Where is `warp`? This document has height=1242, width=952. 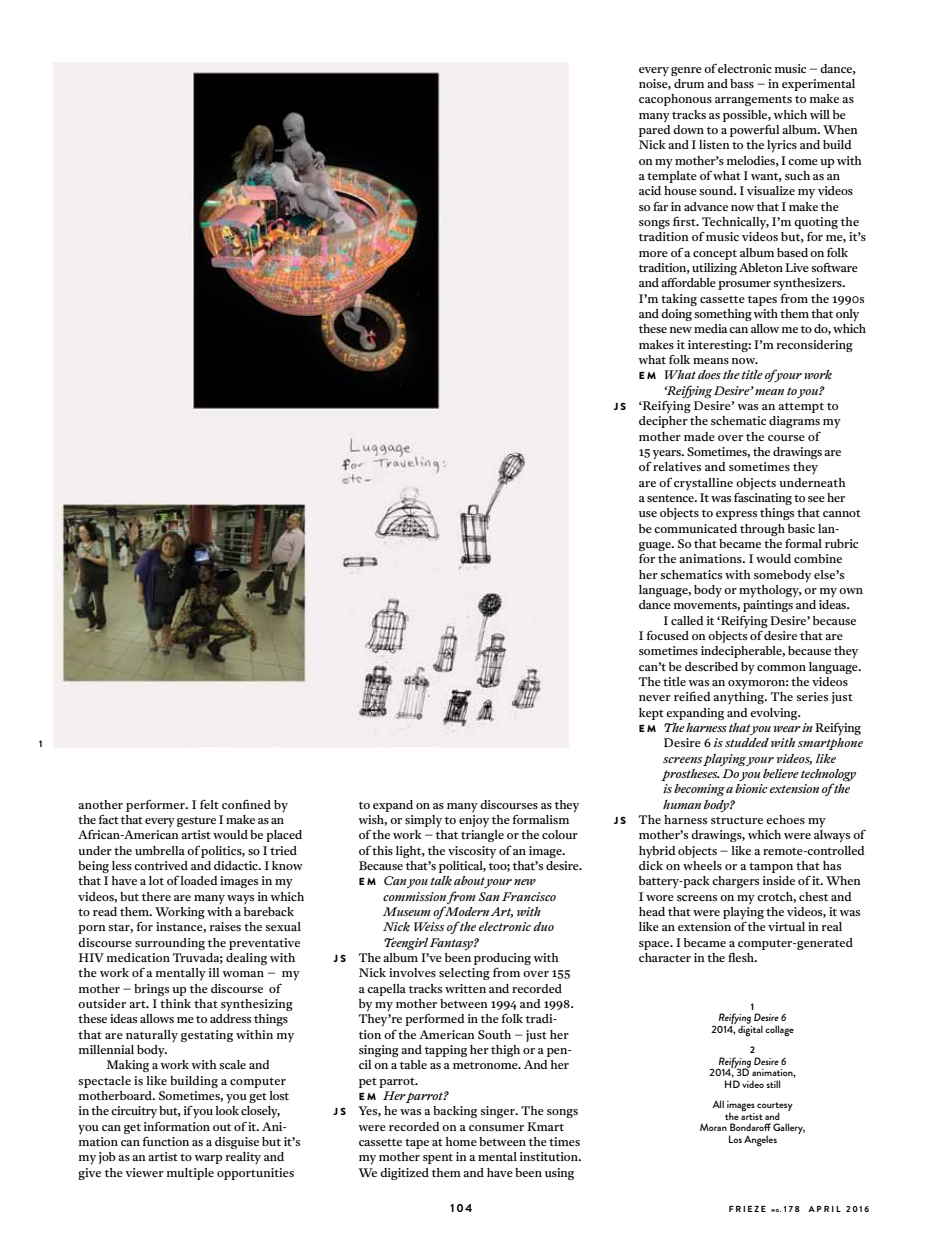 warp is located at coordinates (208, 1159).
